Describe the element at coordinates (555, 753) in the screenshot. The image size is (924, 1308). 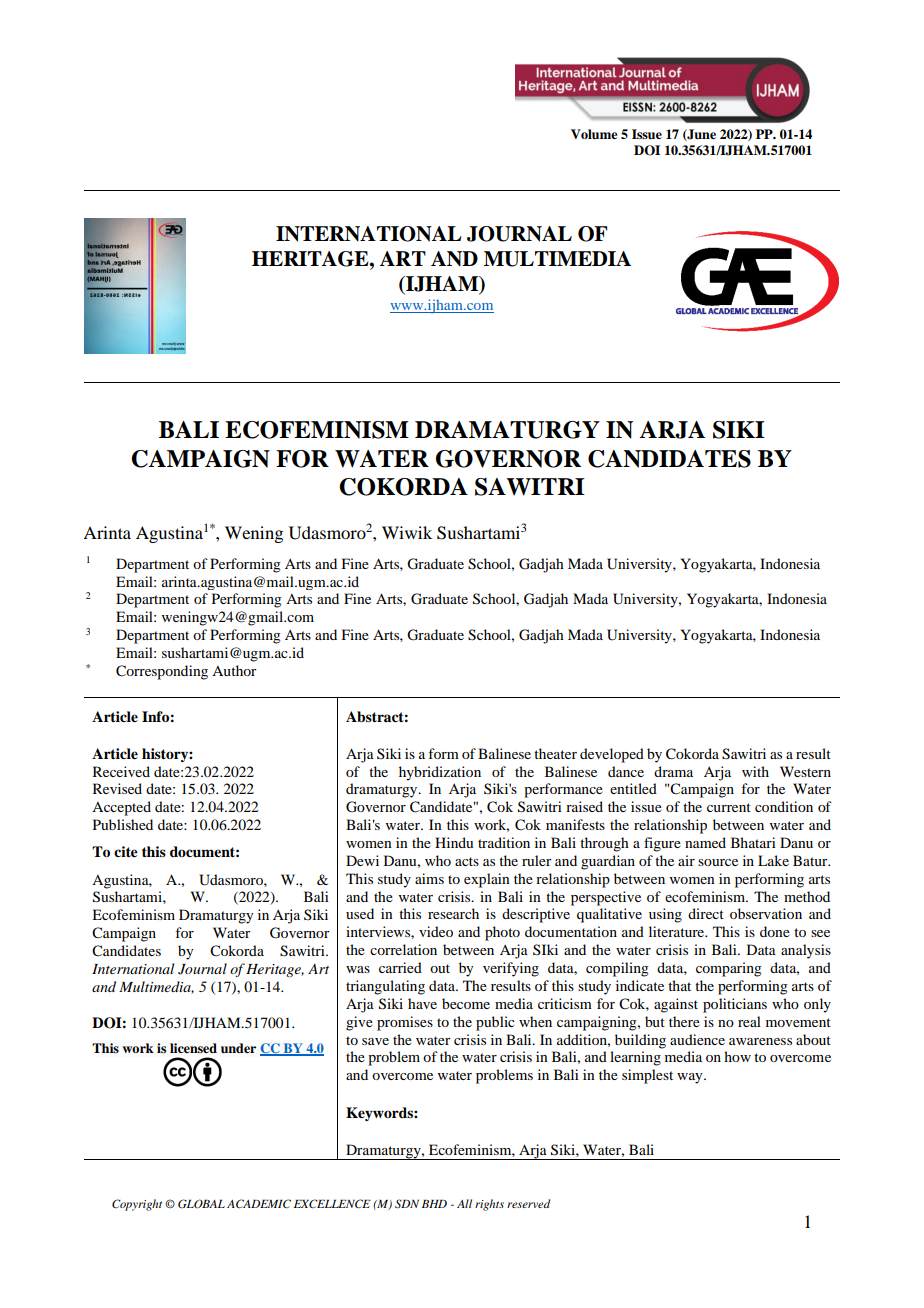
I see `theater` at that location.
